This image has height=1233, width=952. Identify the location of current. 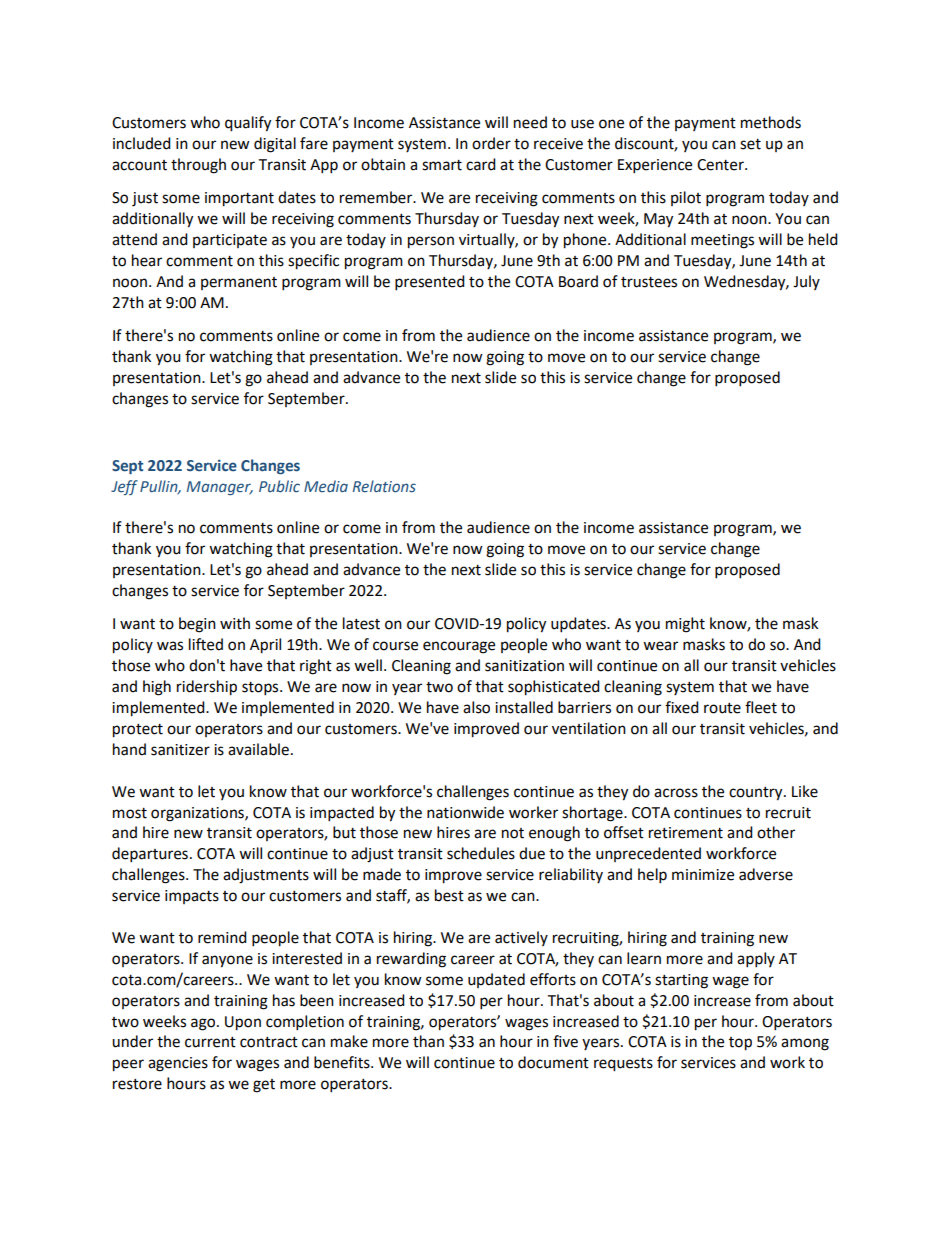
(210, 1042).
